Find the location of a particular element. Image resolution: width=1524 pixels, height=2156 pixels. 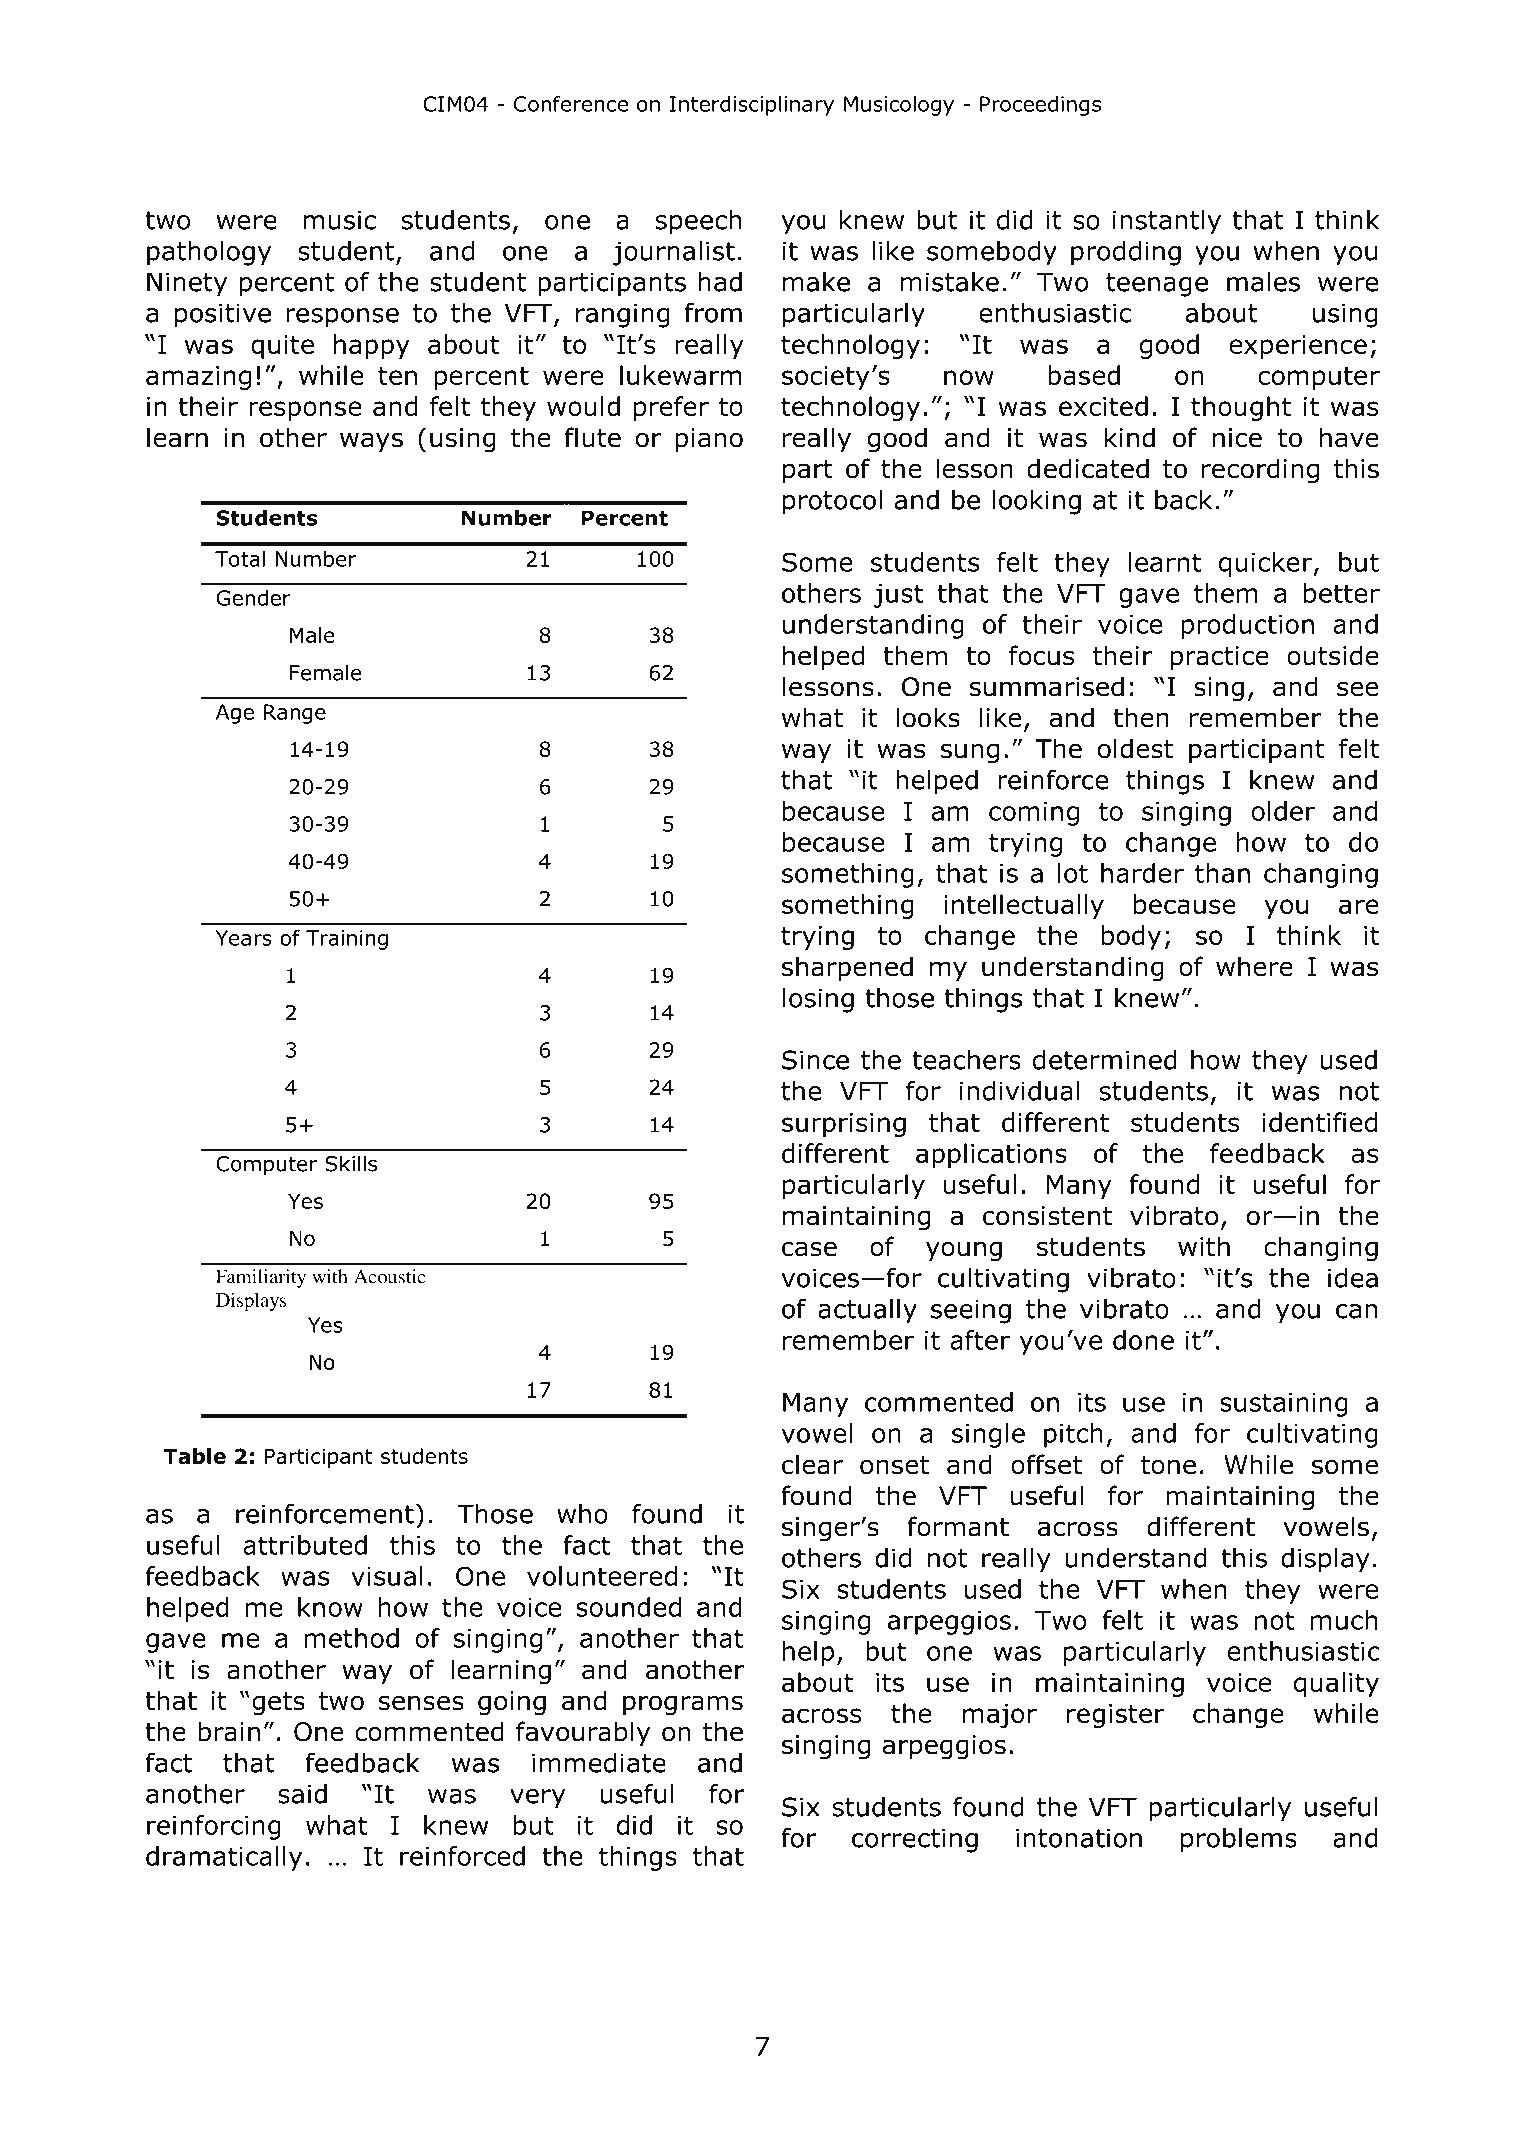

tone is located at coordinates (1168, 1465).
